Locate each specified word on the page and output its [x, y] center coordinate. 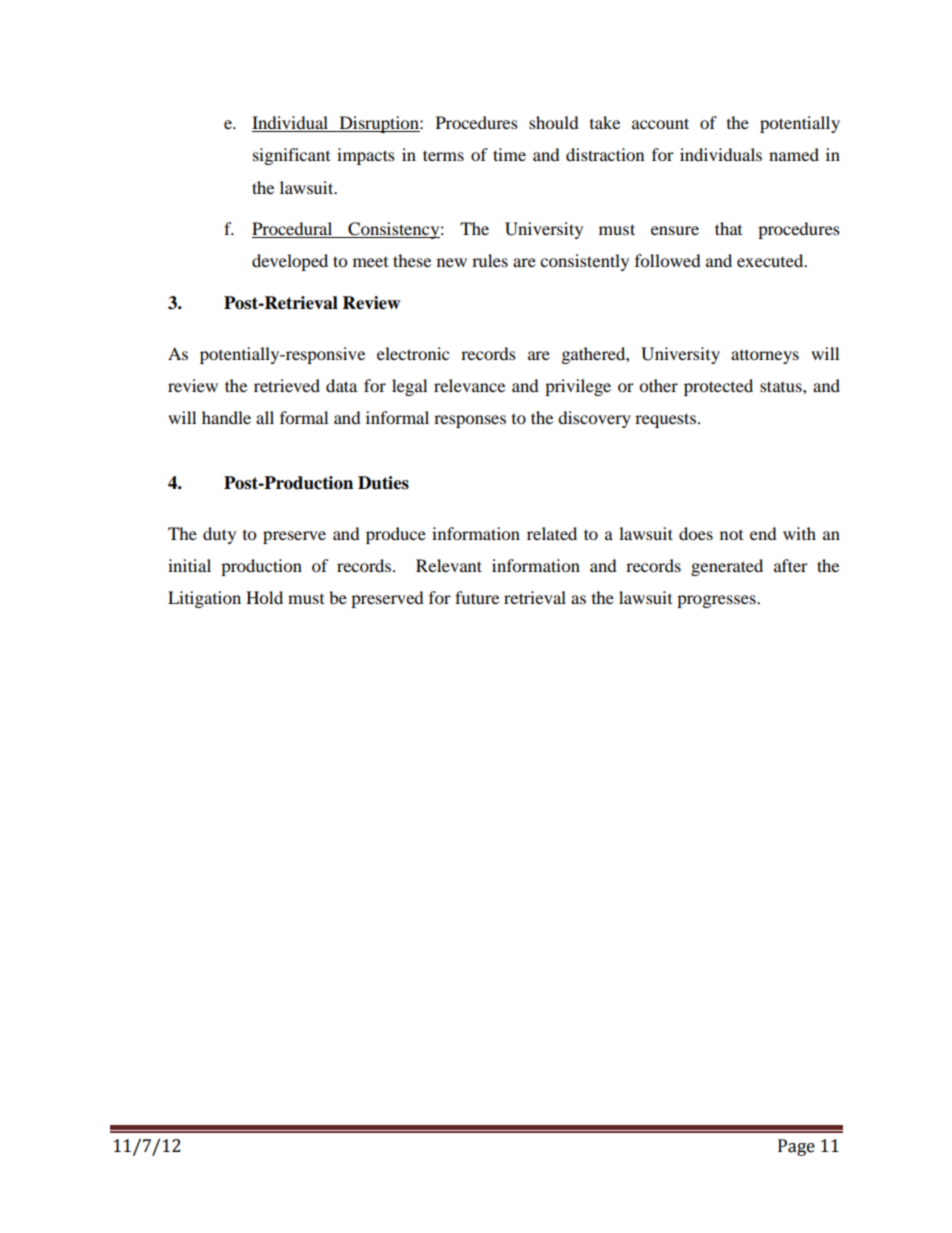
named [794, 154]
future [477, 597]
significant [291, 156]
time [509, 154]
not [731, 535]
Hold [264, 597]
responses [470, 421]
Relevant [449, 565]
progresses [717, 601]
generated [727, 567]
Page [796, 1147]
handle [226, 417]
